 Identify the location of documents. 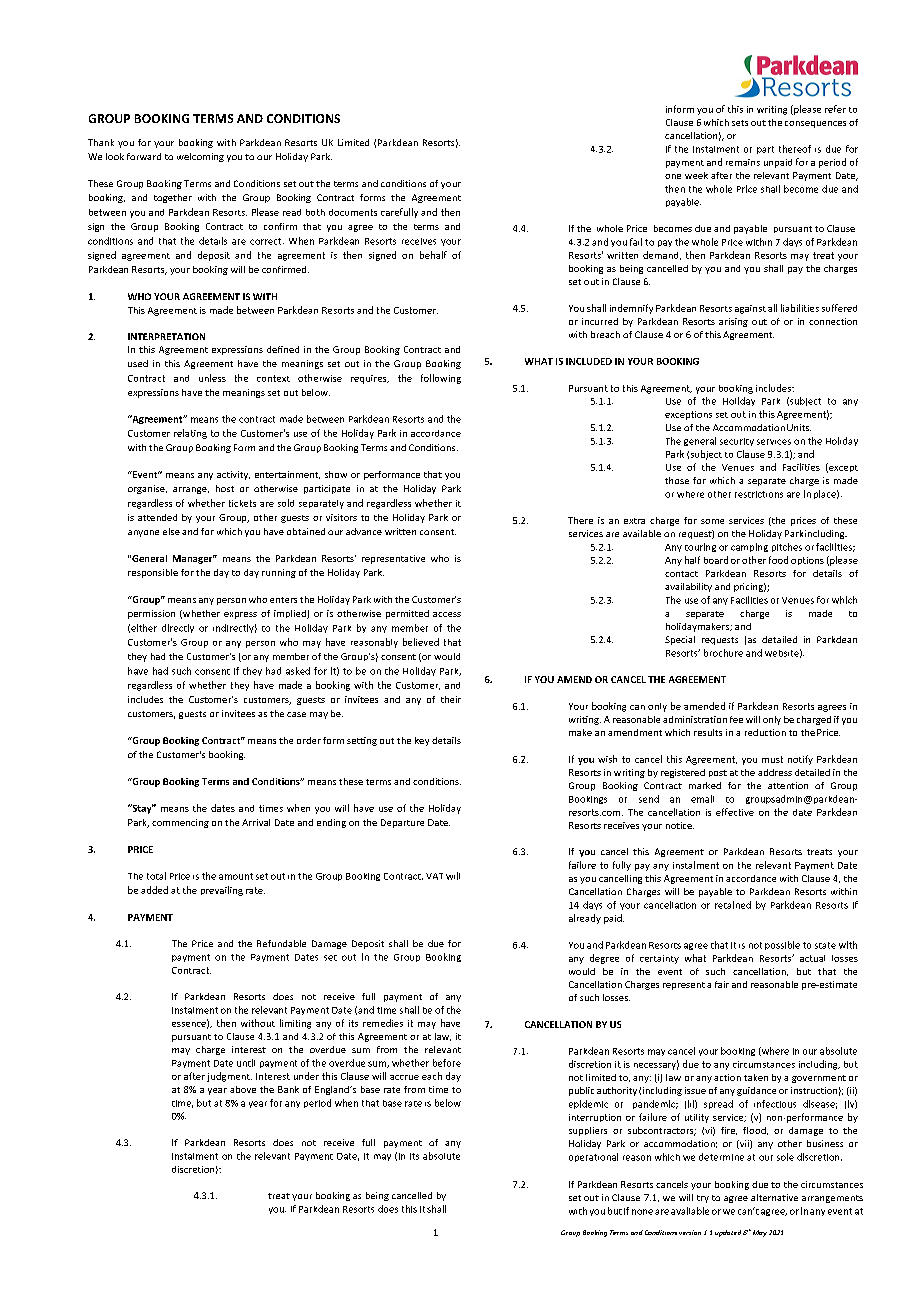
(353, 212).
